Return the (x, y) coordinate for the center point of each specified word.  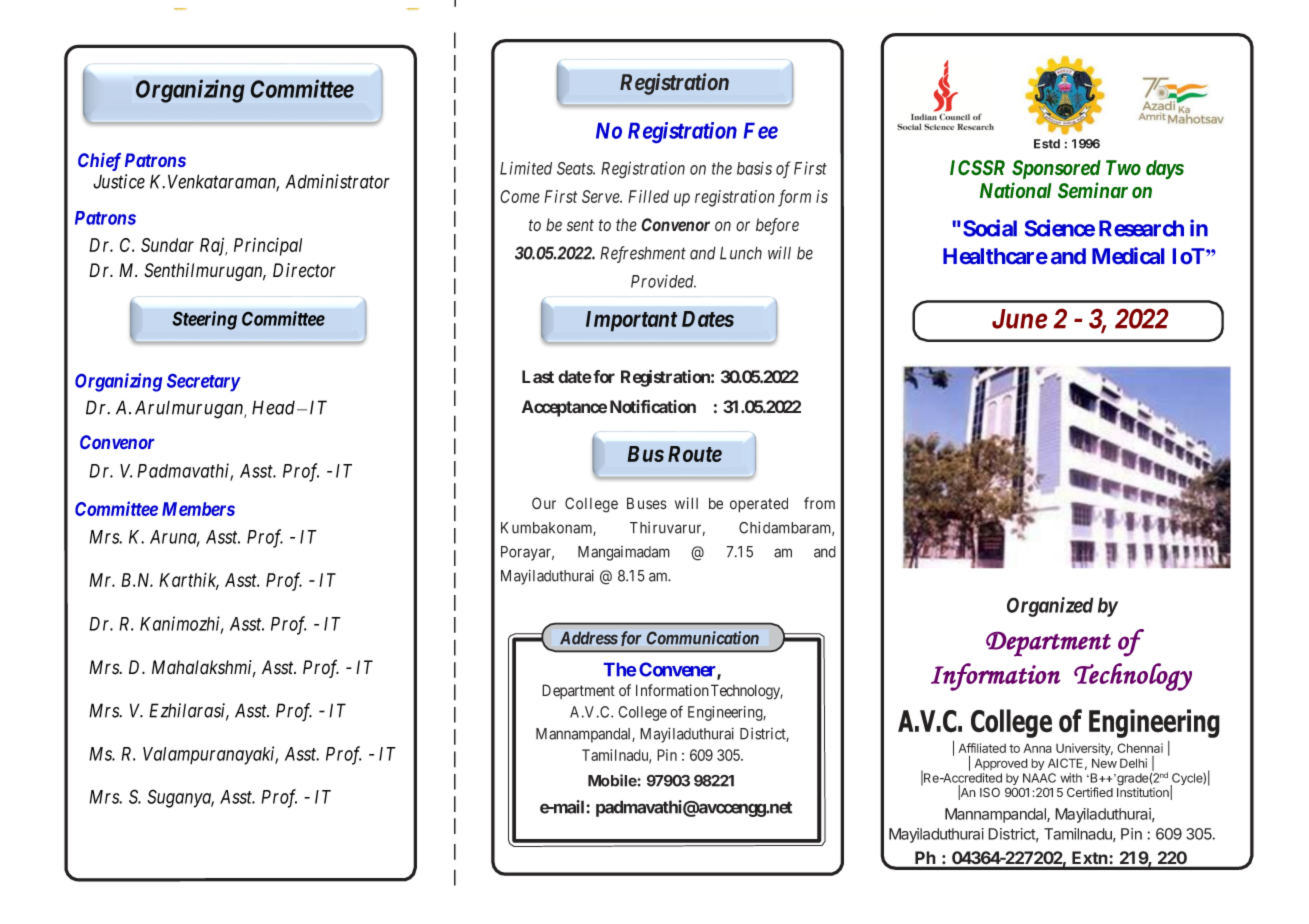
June (1020, 319)
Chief (99, 162)
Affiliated (982, 749)
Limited (526, 168)
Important (632, 321)
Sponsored (1056, 169)
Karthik (189, 581)
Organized (1050, 607)
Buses (647, 503)
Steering (204, 320)
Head (275, 407)
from (819, 503)
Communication (703, 638)
